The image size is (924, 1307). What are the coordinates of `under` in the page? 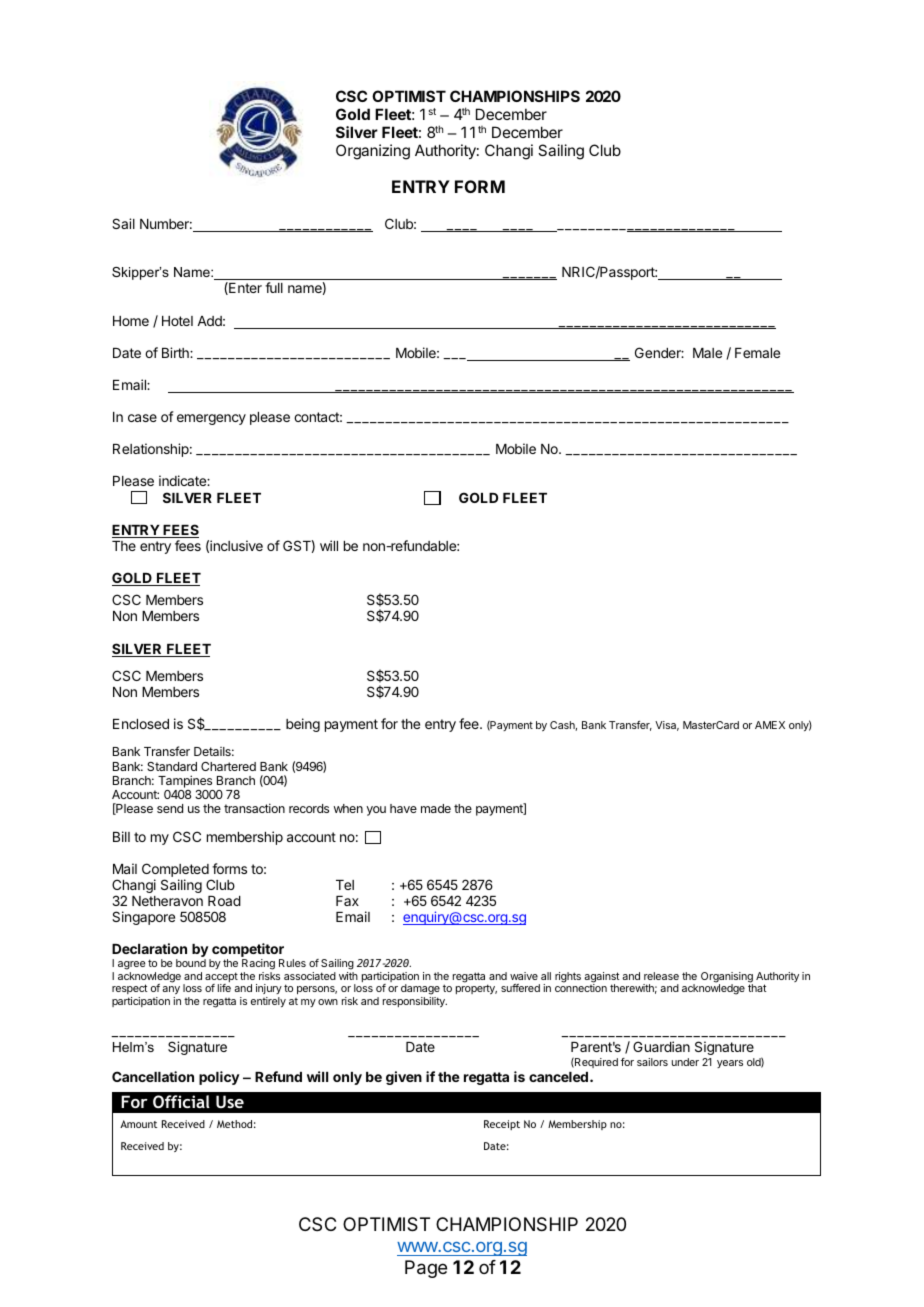 It's located at (685, 1062).
